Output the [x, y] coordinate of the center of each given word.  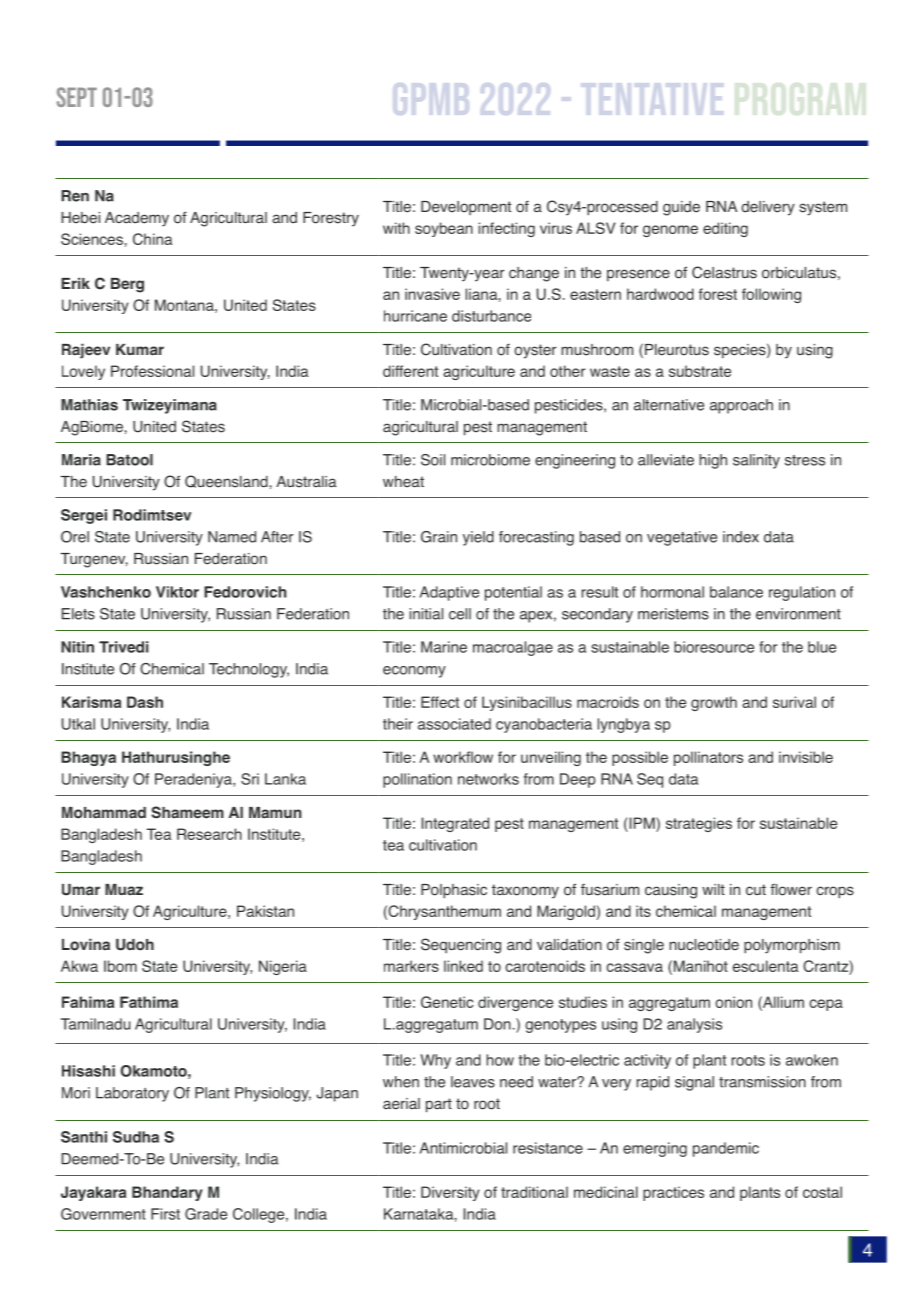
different [410, 371]
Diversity [450, 1193]
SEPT [77, 97]
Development [466, 208]
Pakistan [265, 911]
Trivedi [124, 647]
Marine [444, 647]
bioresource [714, 647]
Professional [152, 371]
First [165, 1214]
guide [681, 208]
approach [741, 406]
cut [756, 889]
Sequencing [461, 946]
